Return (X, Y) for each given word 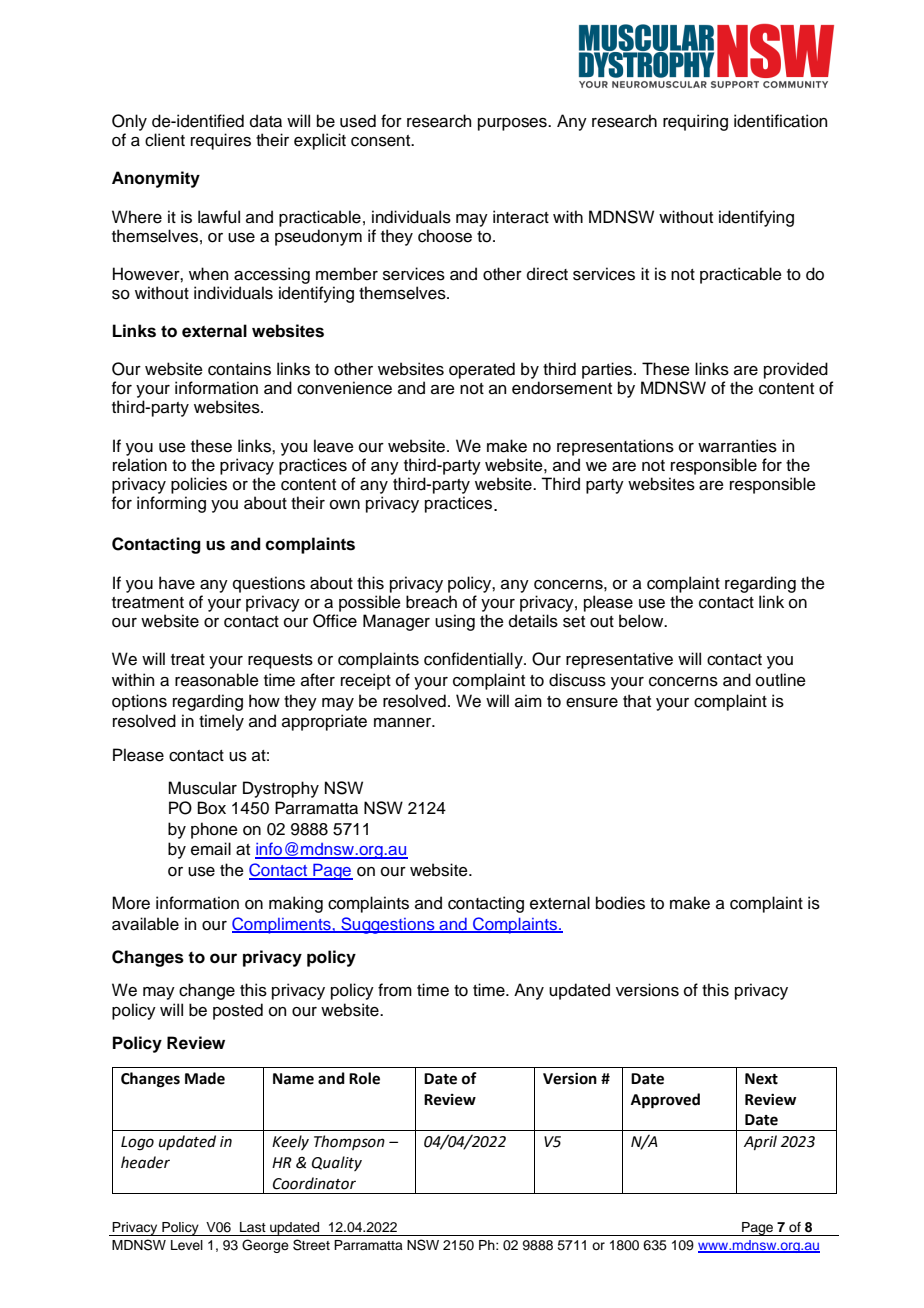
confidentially (474, 660)
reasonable (217, 680)
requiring (695, 122)
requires (221, 141)
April (760, 1142)
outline (781, 680)
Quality (337, 1163)
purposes (513, 124)
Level (187, 1245)
